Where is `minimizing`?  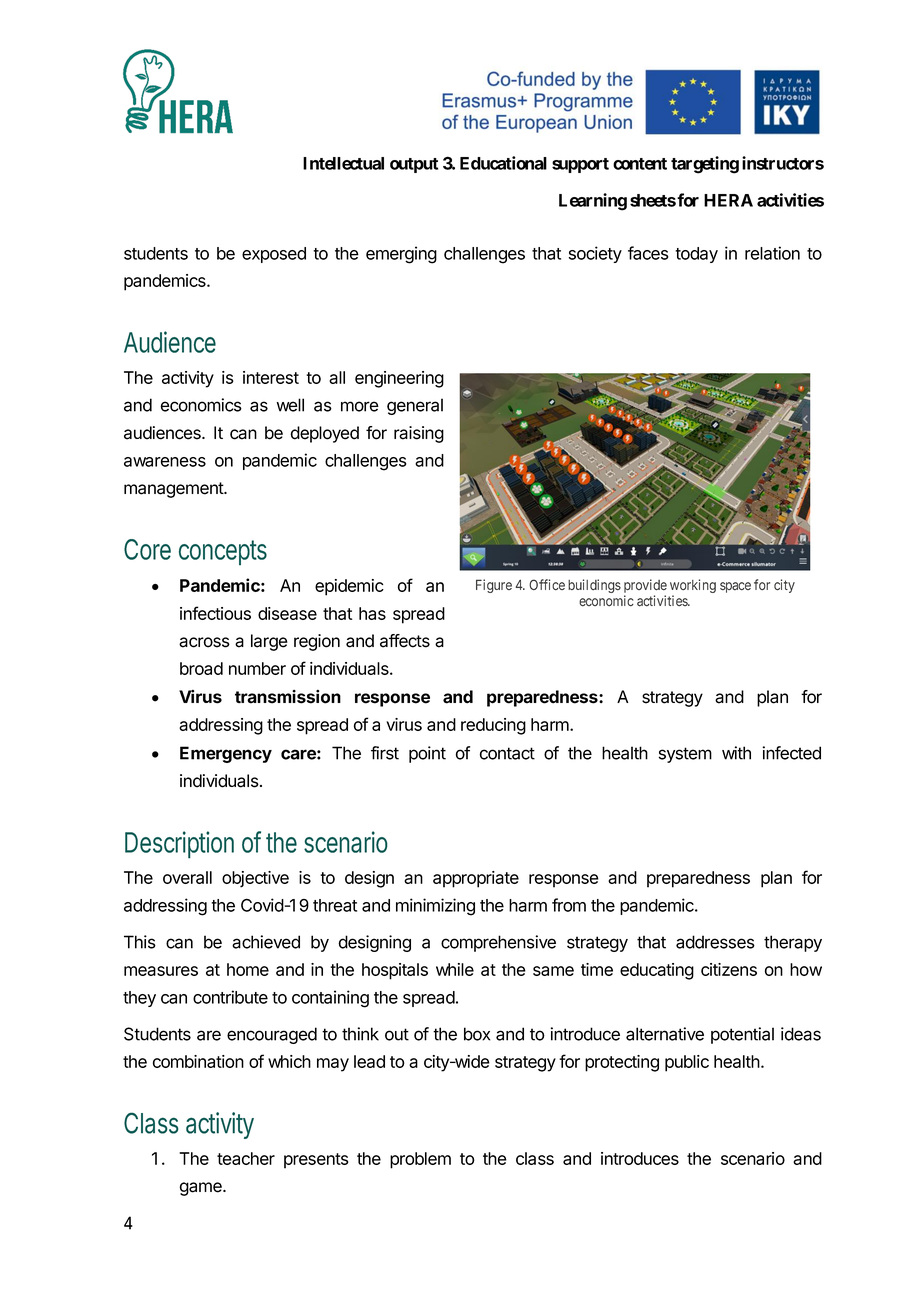
minimizing is located at coordinates (435, 907).
